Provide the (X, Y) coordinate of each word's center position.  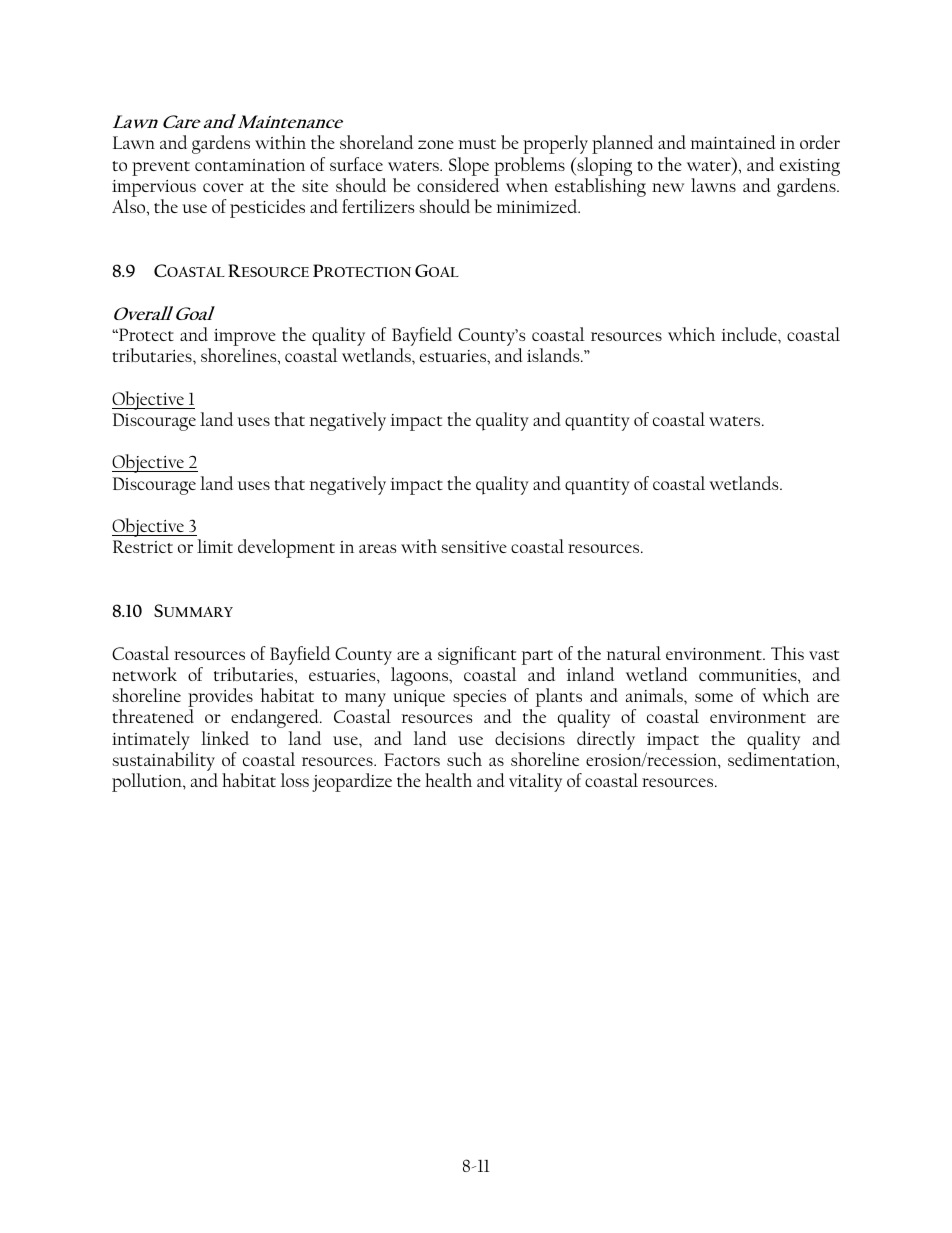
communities (749, 675)
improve (245, 339)
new (668, 187)
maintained (733, 142)
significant (477, 655)
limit (215, 546)
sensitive (474, 547)
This (787, 653)
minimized (538, 206)
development (286, 548)
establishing (600, 189)
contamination (250, 165)
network (144, 674)
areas (377, 548)
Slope (469, 166)
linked (225, 738)
